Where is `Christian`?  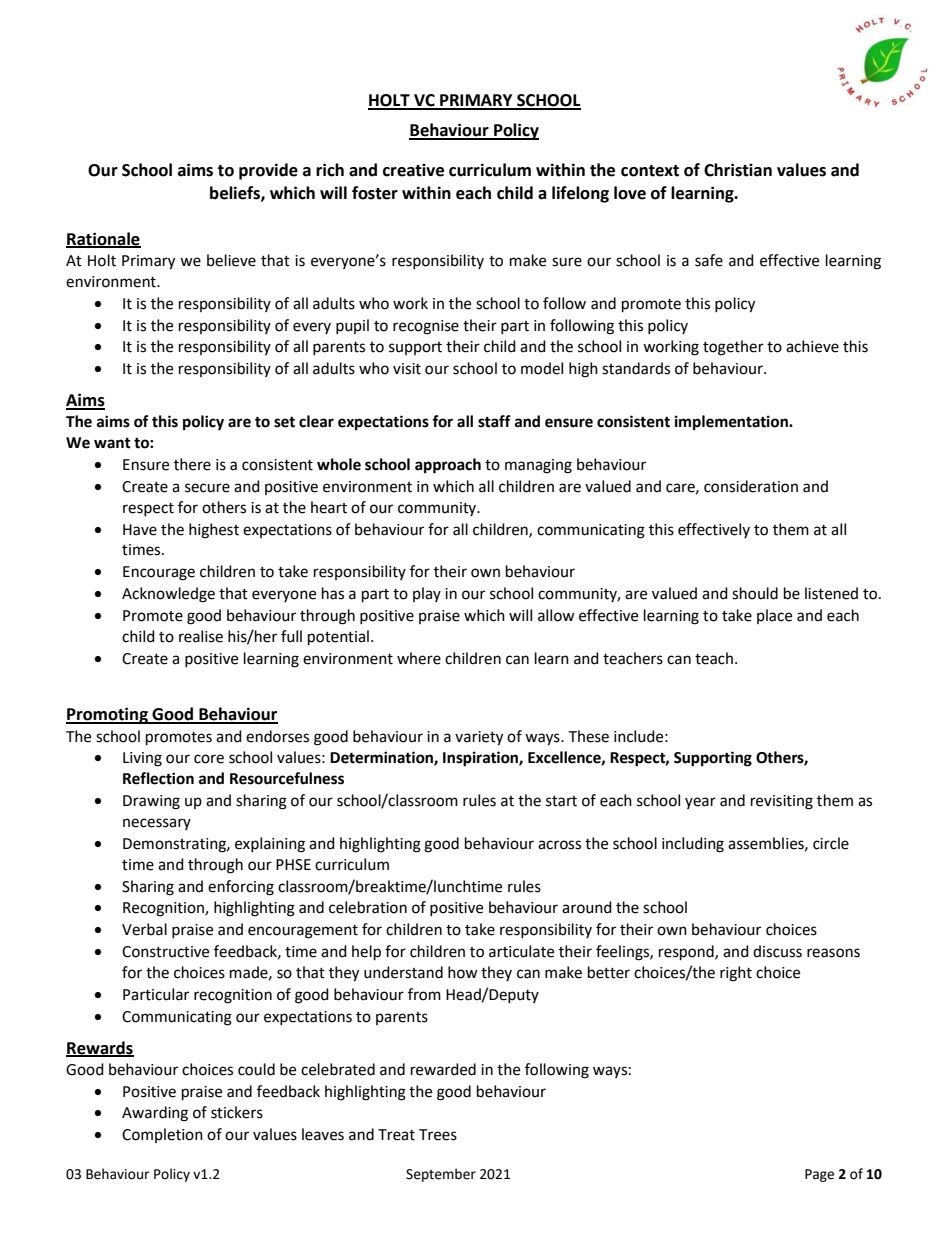
Christian is located at coordinates (738, 170).
